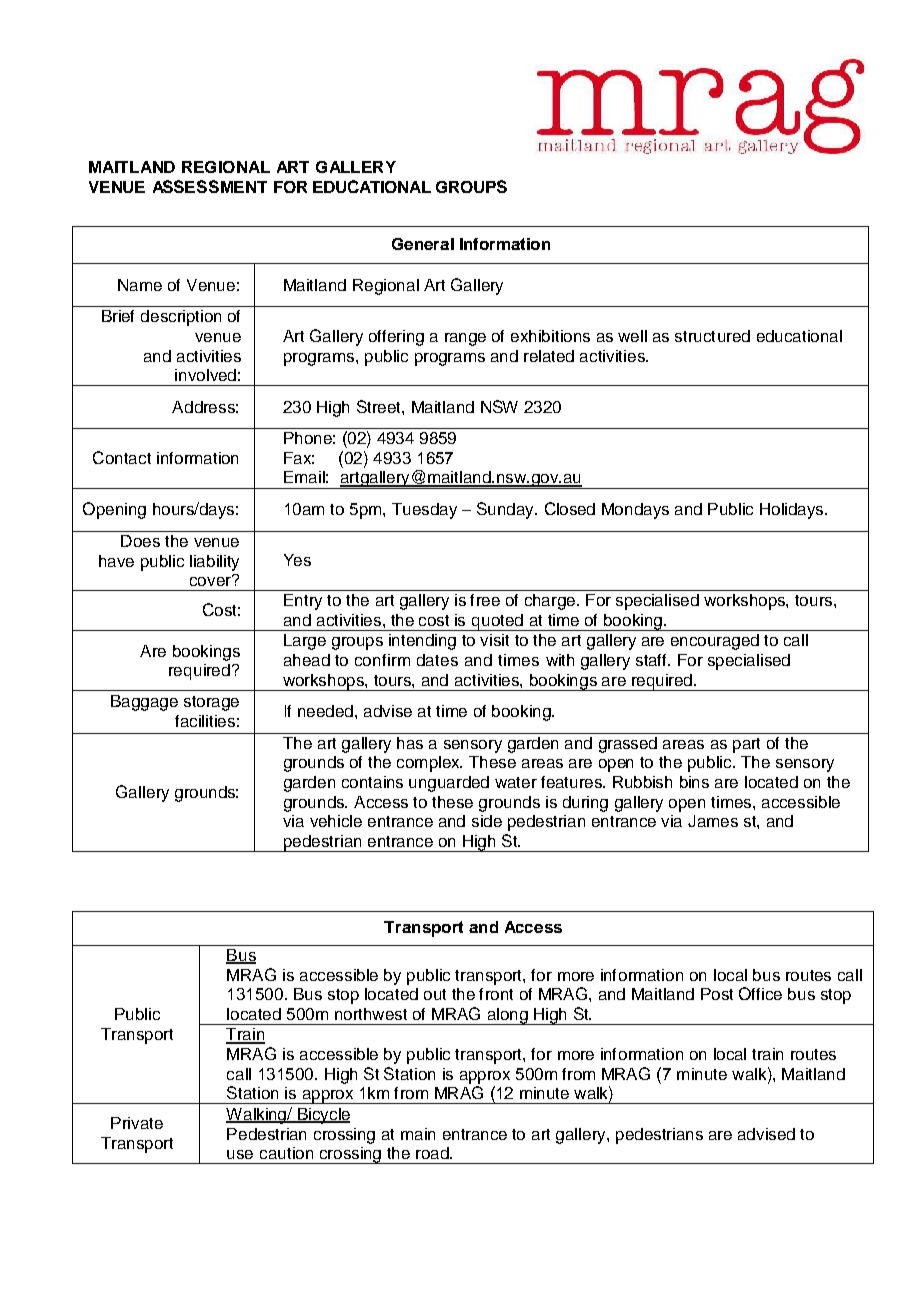 The height and width of the screenshot is (1307, 924). Describe the element at coordinates (336, 821) in the screenshot. I see `vehicle` at that location.
